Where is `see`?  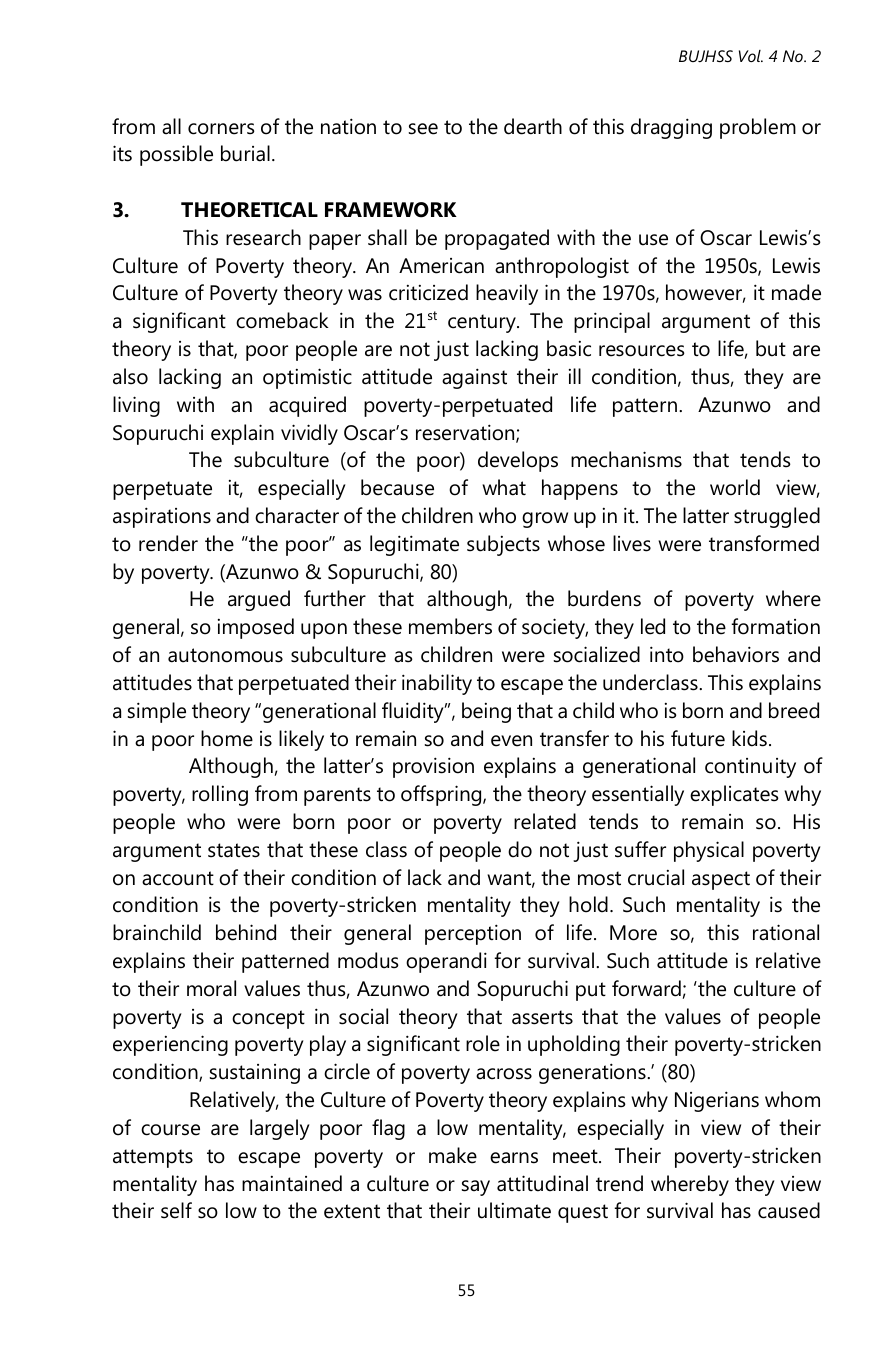
see is located at coordinates (423, 129).
